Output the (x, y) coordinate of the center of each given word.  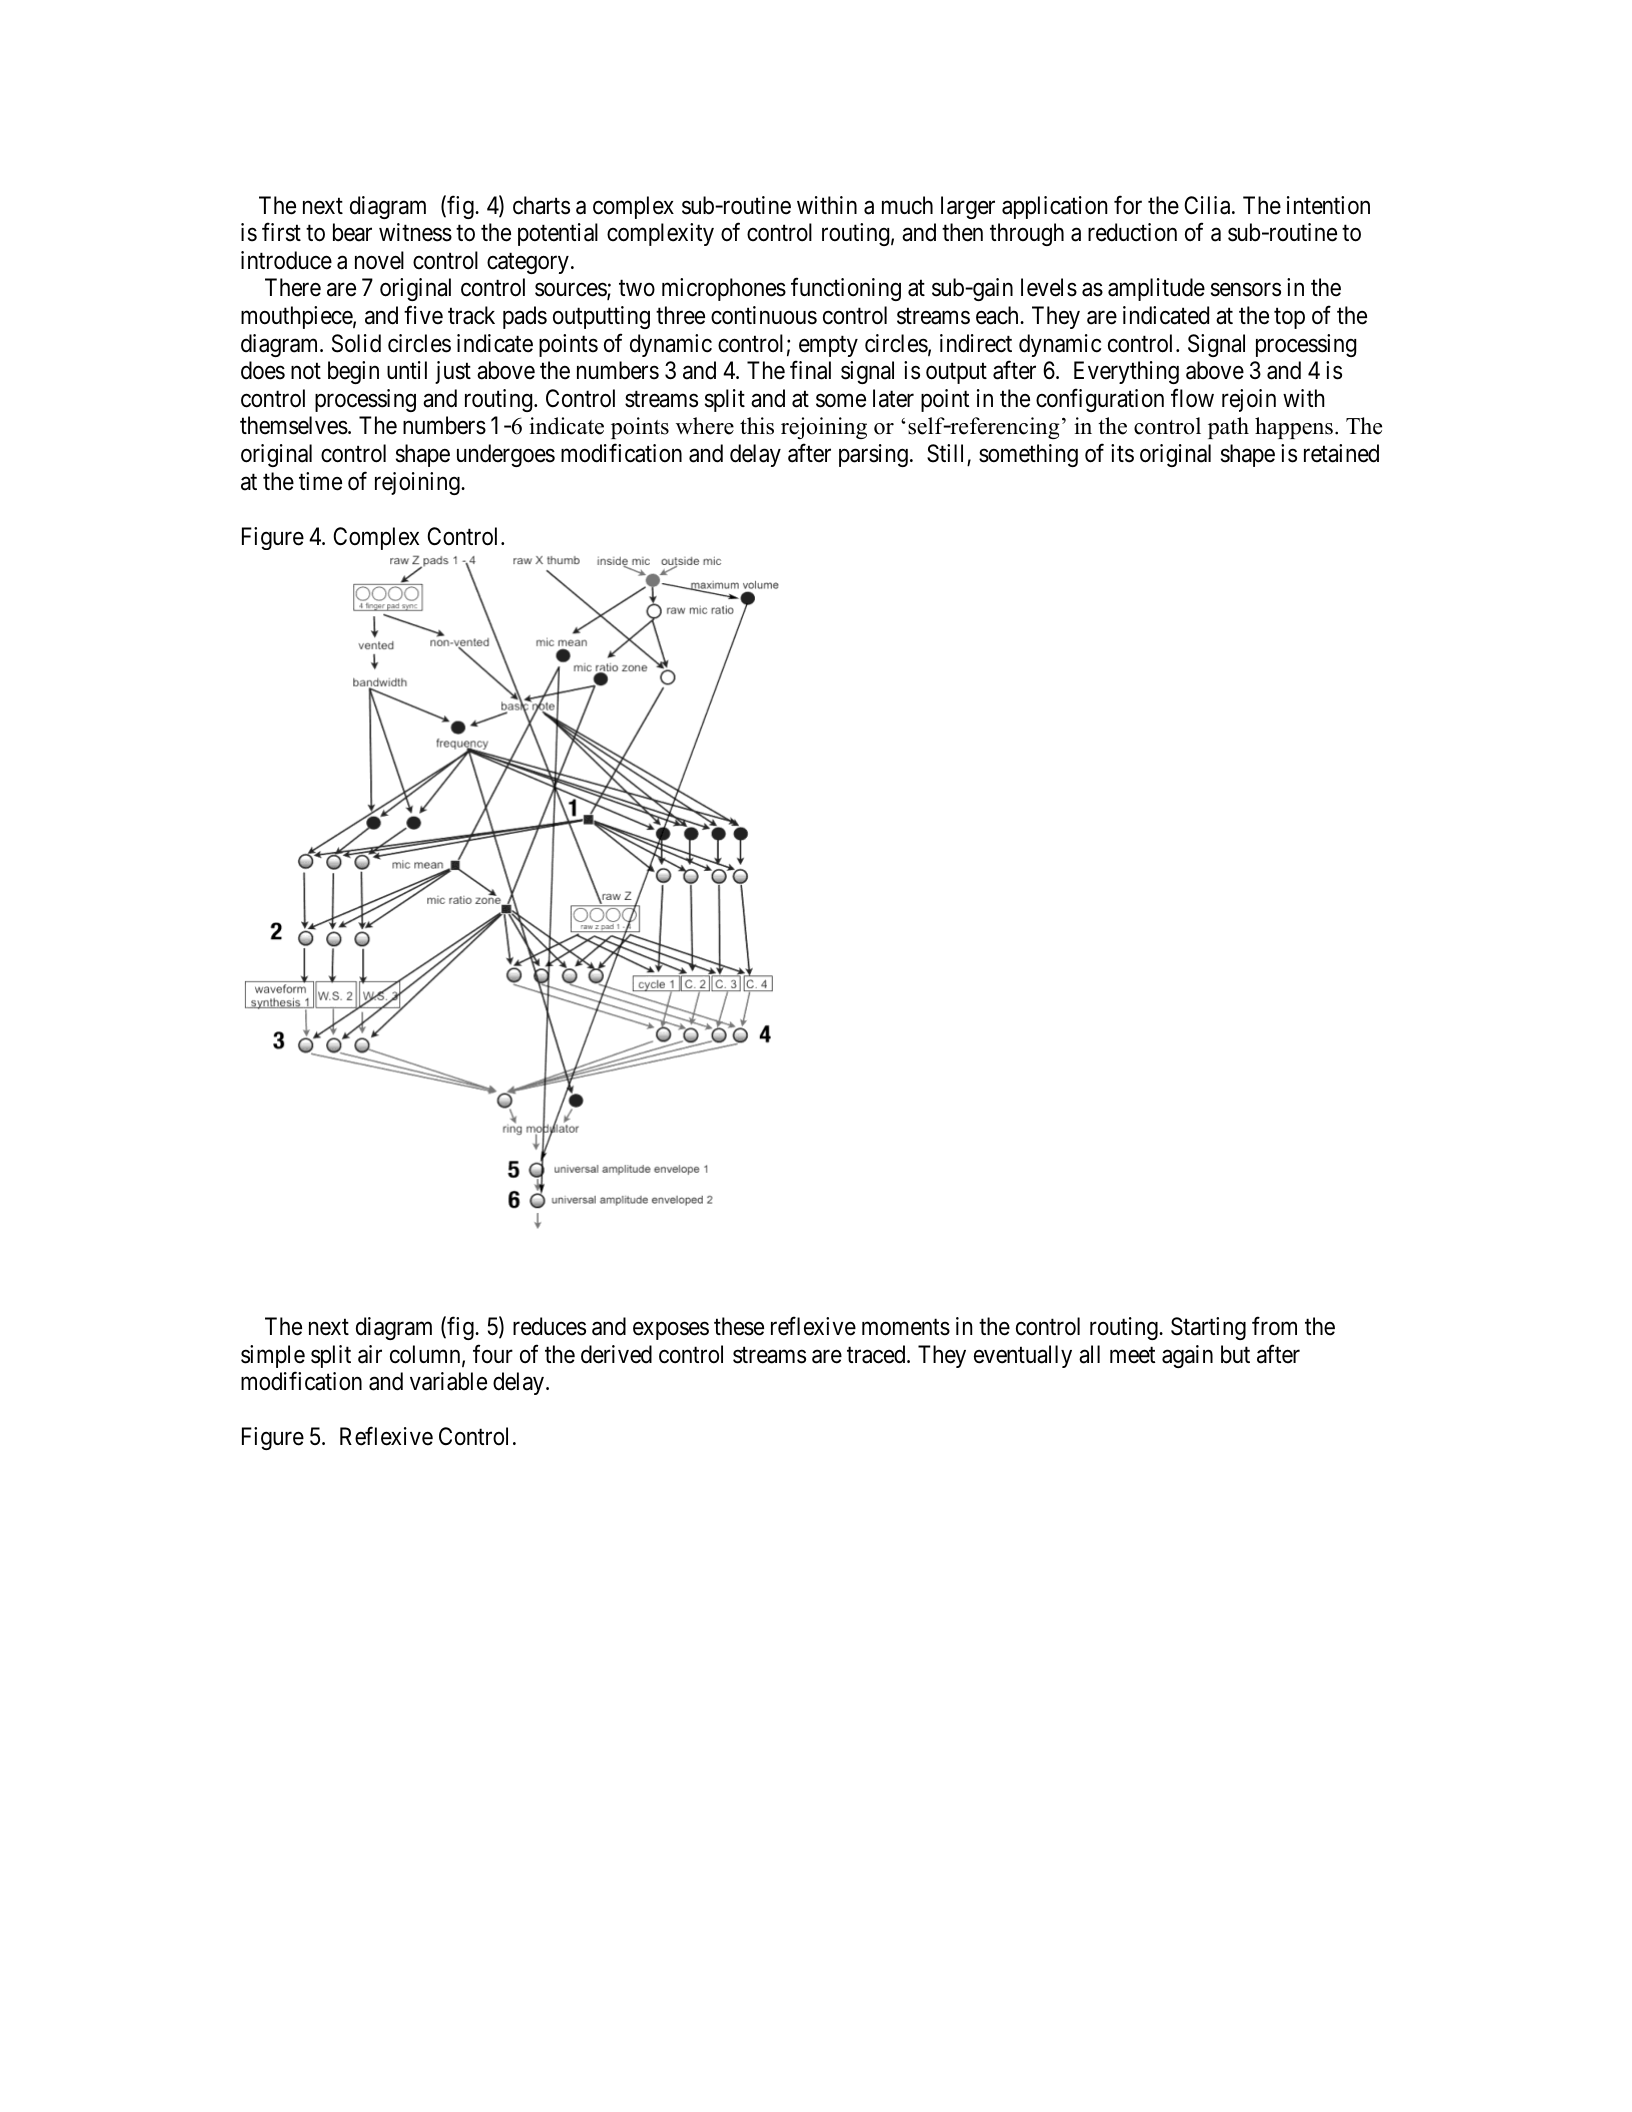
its (1122, 453)
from (1274, 1326)
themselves (294, 425)
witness (415, 232)
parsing (873, 455)
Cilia (1208, 205)
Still (947, 455)
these (739, 1326)
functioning (846, 289)
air (370, 1354)
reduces (549, 1326)
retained (1341, 453)
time (320, 481)
